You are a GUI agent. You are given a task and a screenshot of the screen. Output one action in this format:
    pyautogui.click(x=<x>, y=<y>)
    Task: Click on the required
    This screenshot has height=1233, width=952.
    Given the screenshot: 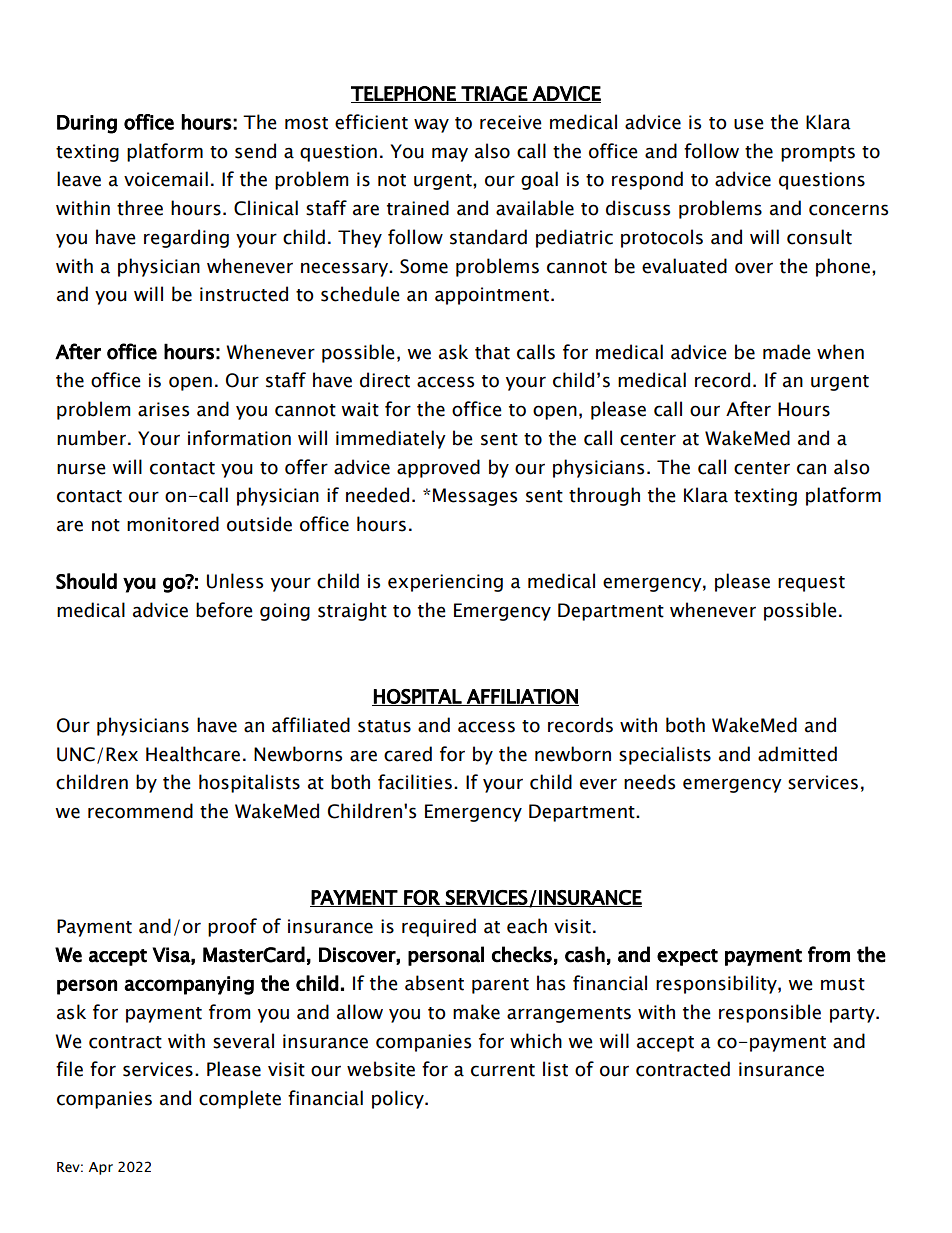 What is the action you would take?
    pyautogui.click(x=439, y=927)
